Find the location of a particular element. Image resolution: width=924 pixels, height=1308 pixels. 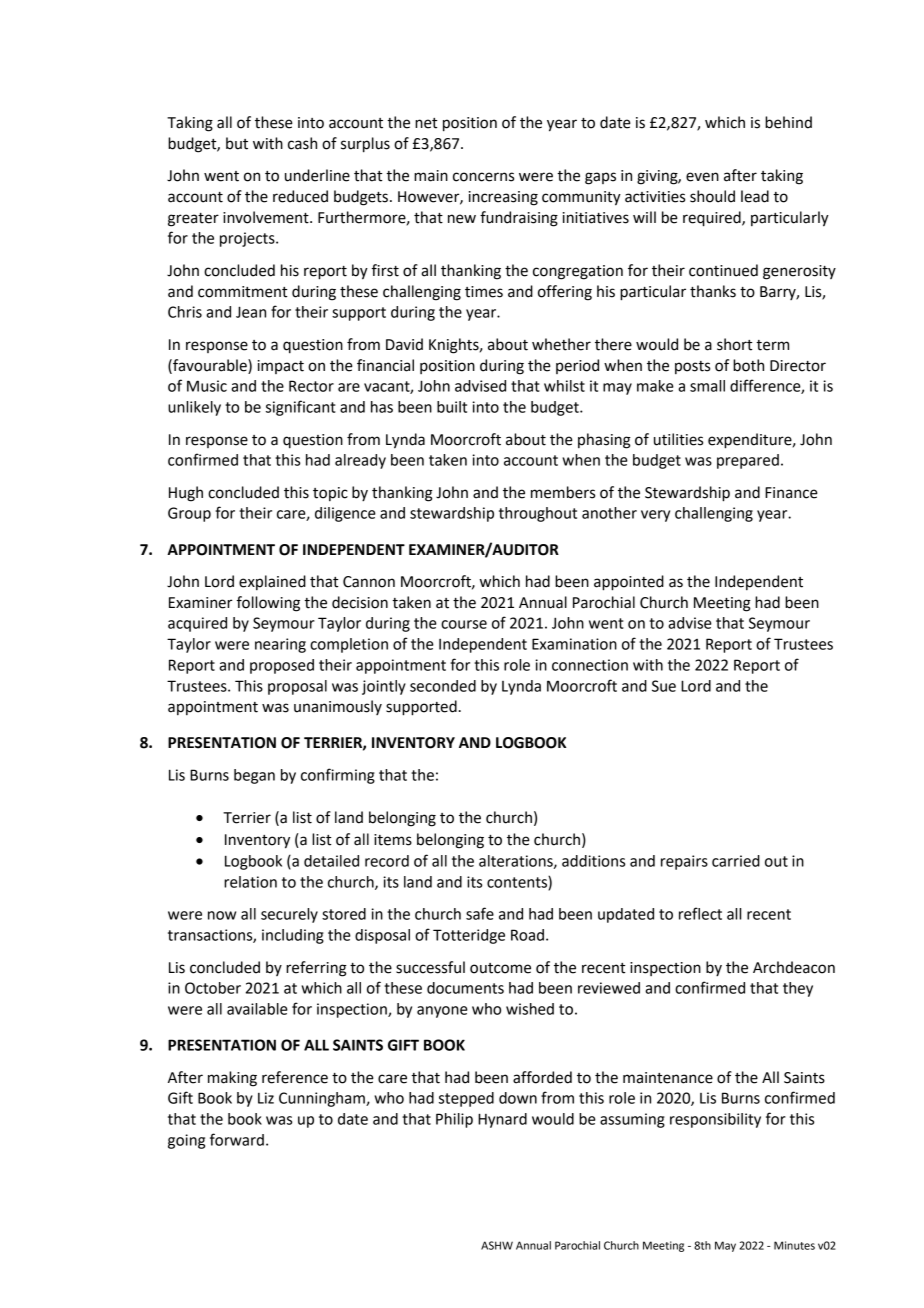

proposed is located at coordinates (282, 666).
